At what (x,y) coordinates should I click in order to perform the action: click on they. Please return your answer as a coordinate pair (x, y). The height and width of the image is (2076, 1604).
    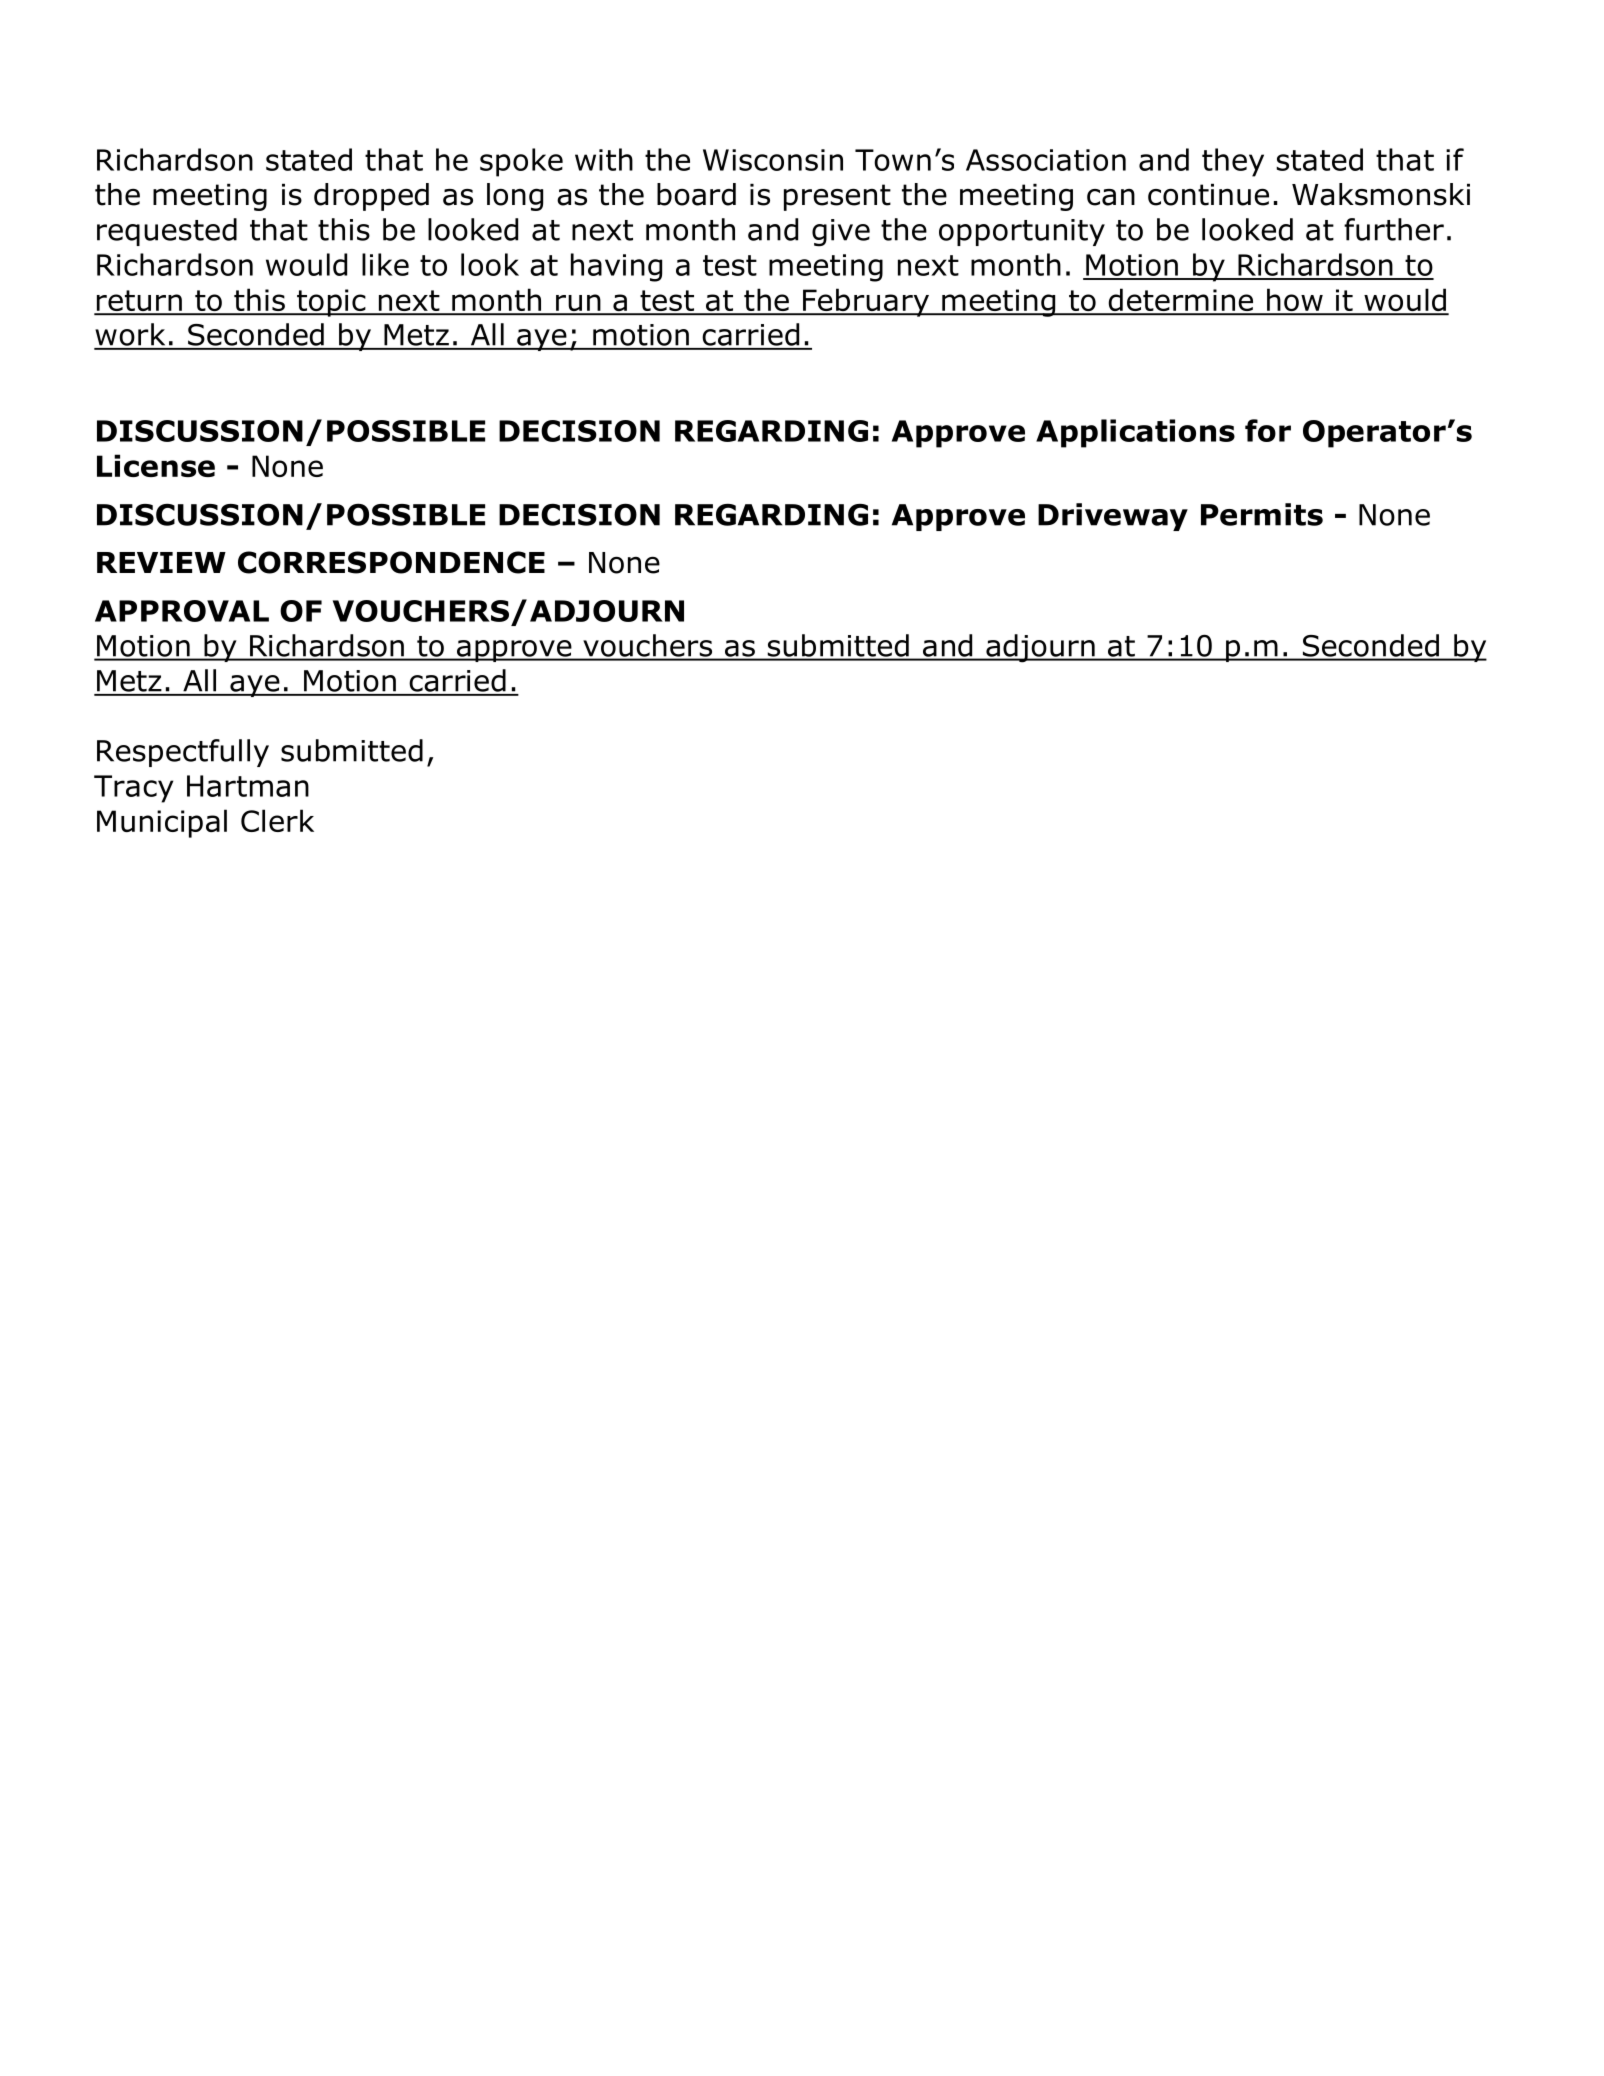
    Looking at the image, I should click on (1233, 162).
